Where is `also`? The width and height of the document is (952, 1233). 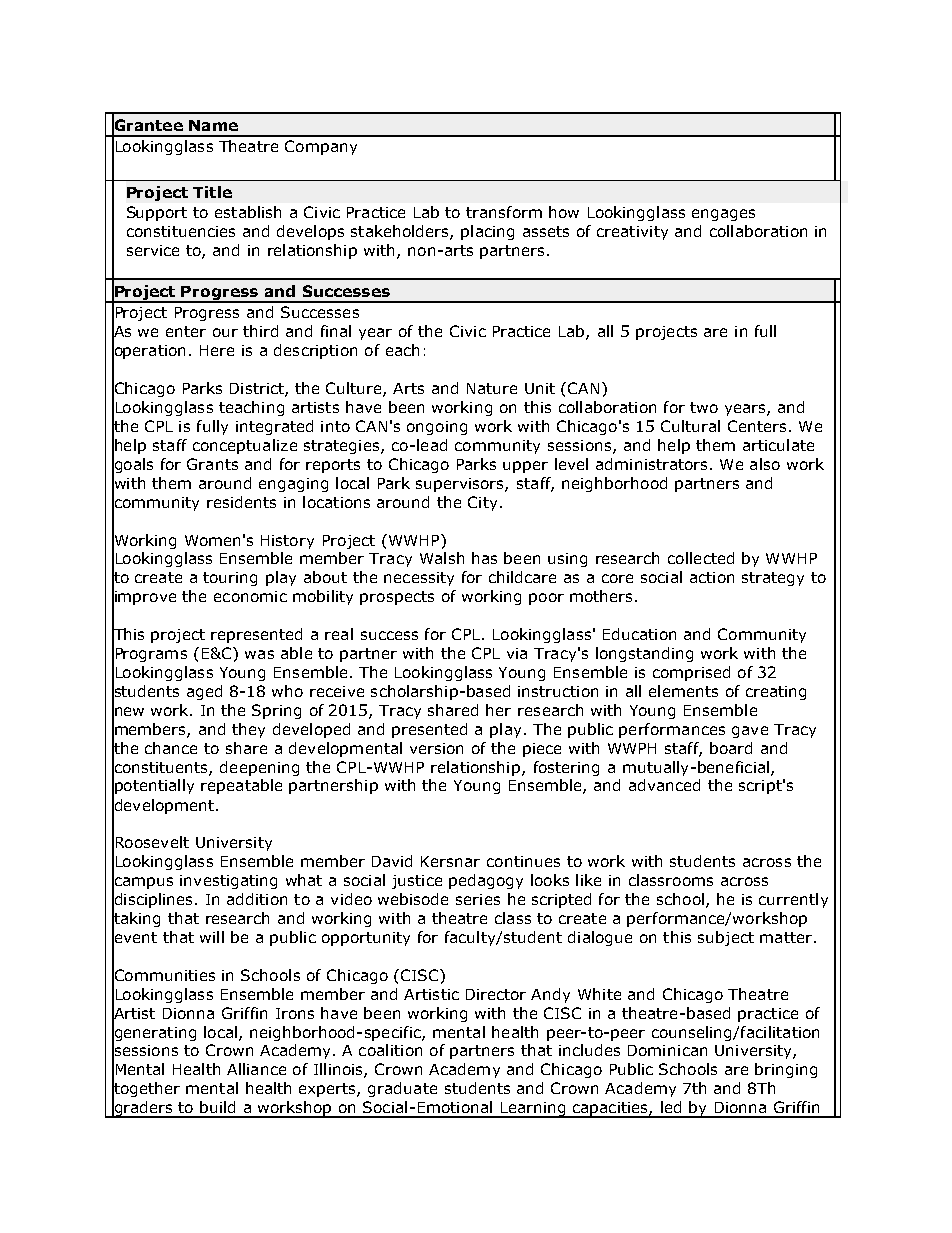
also is located at coordinates (765, 464).
